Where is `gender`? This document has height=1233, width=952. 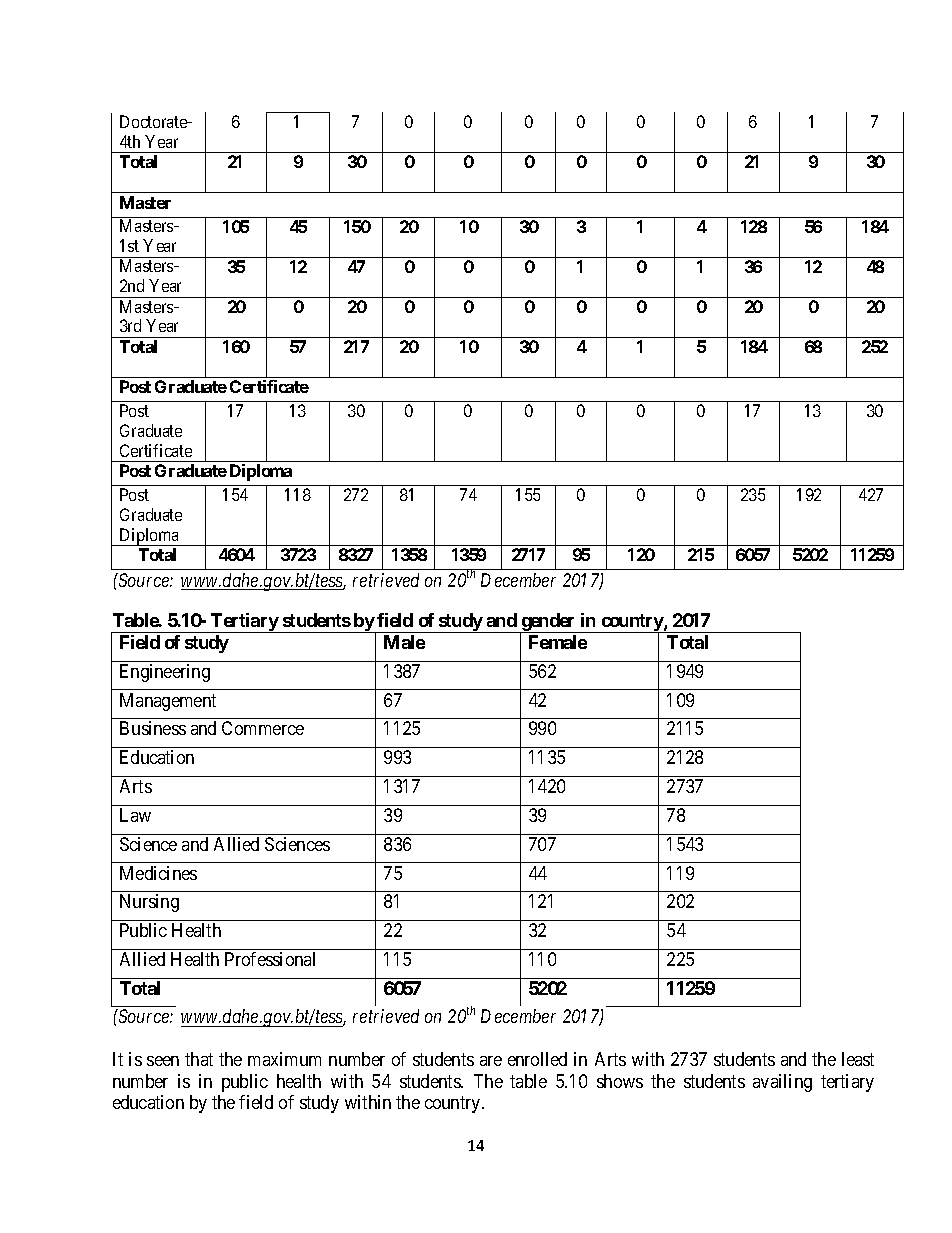 gender is located at coordinates (548, 623).
